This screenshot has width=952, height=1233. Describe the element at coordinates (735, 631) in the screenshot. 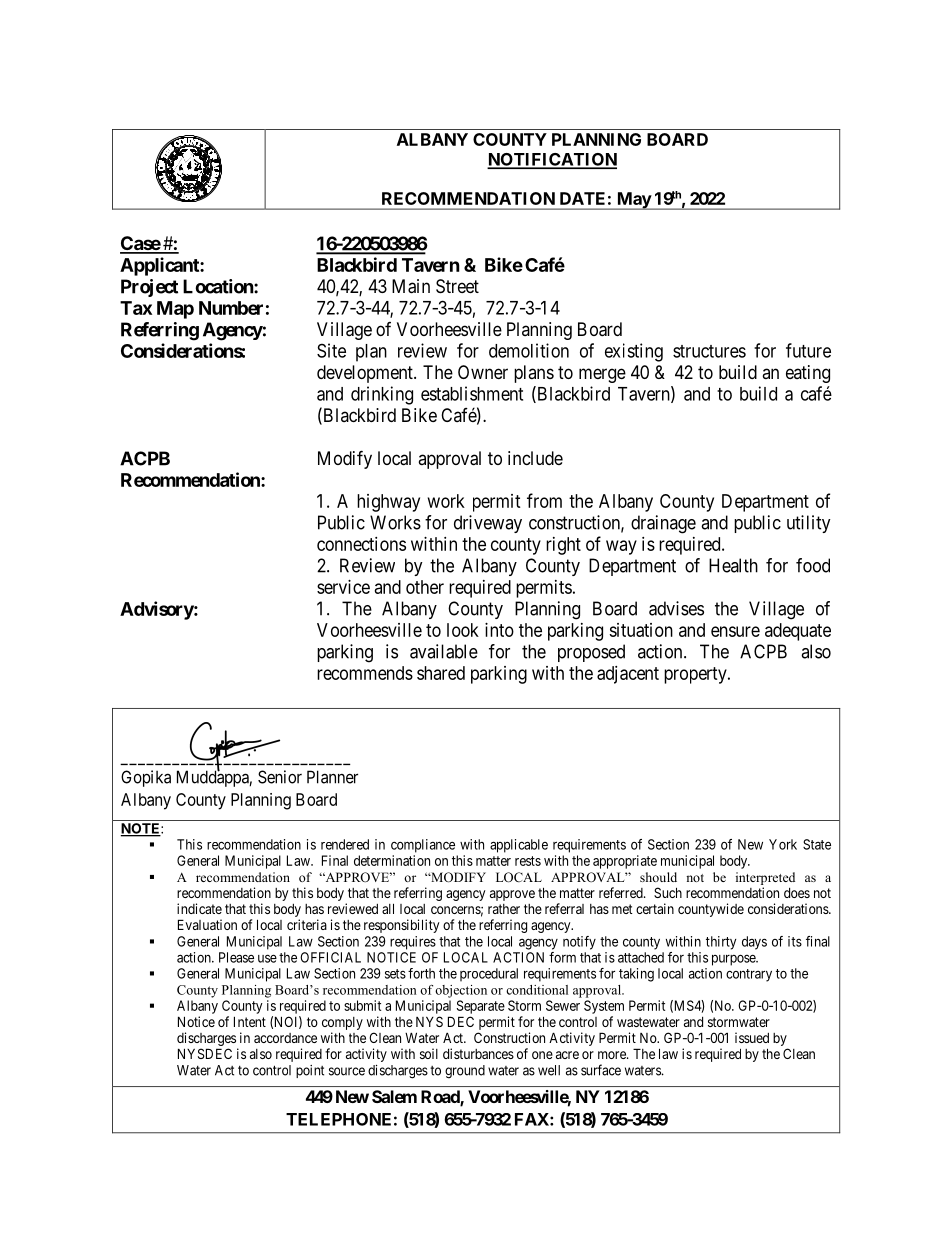

I see `ensure` at that location.
